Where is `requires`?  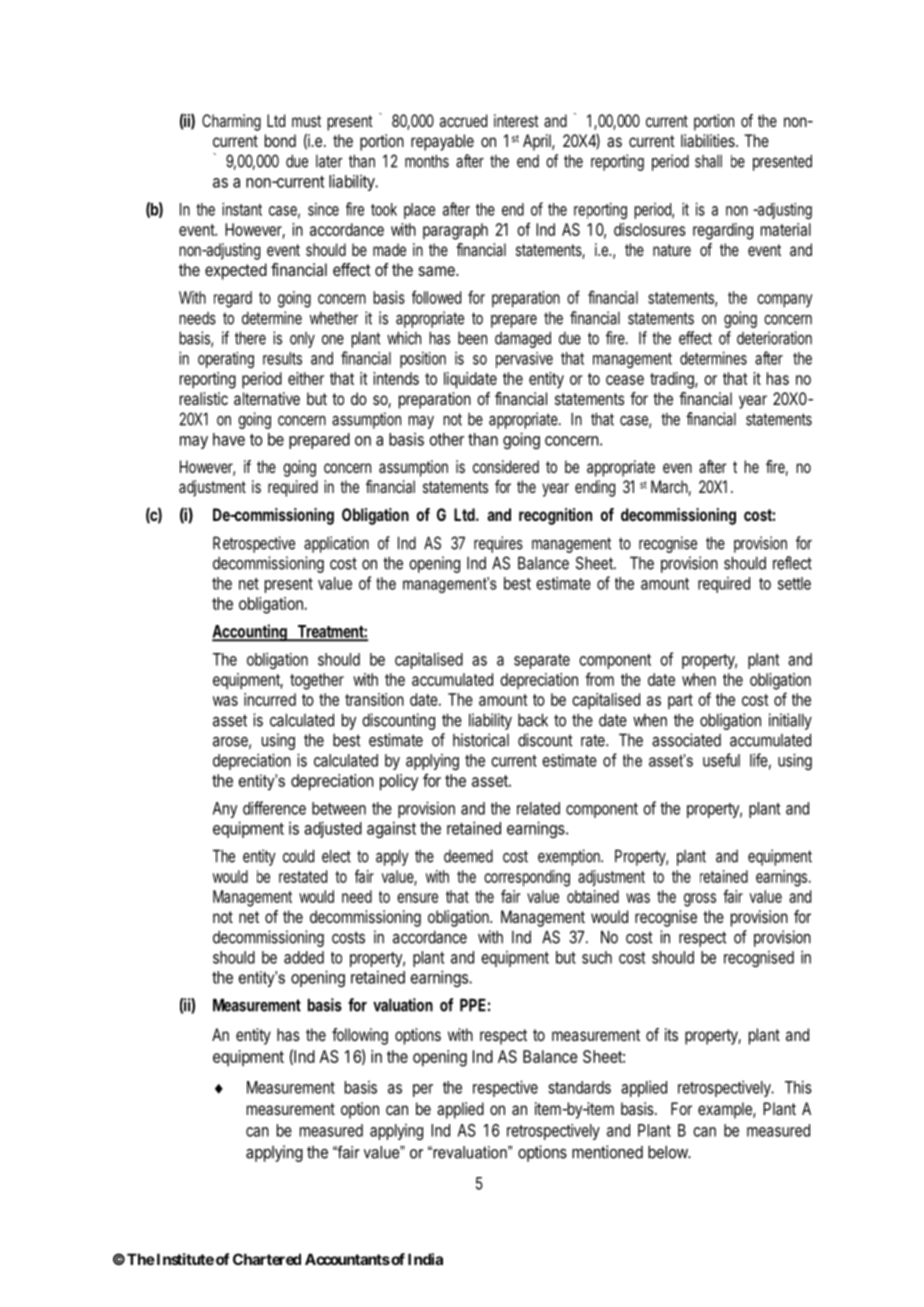
requires is located at coordinates (498, 544).
